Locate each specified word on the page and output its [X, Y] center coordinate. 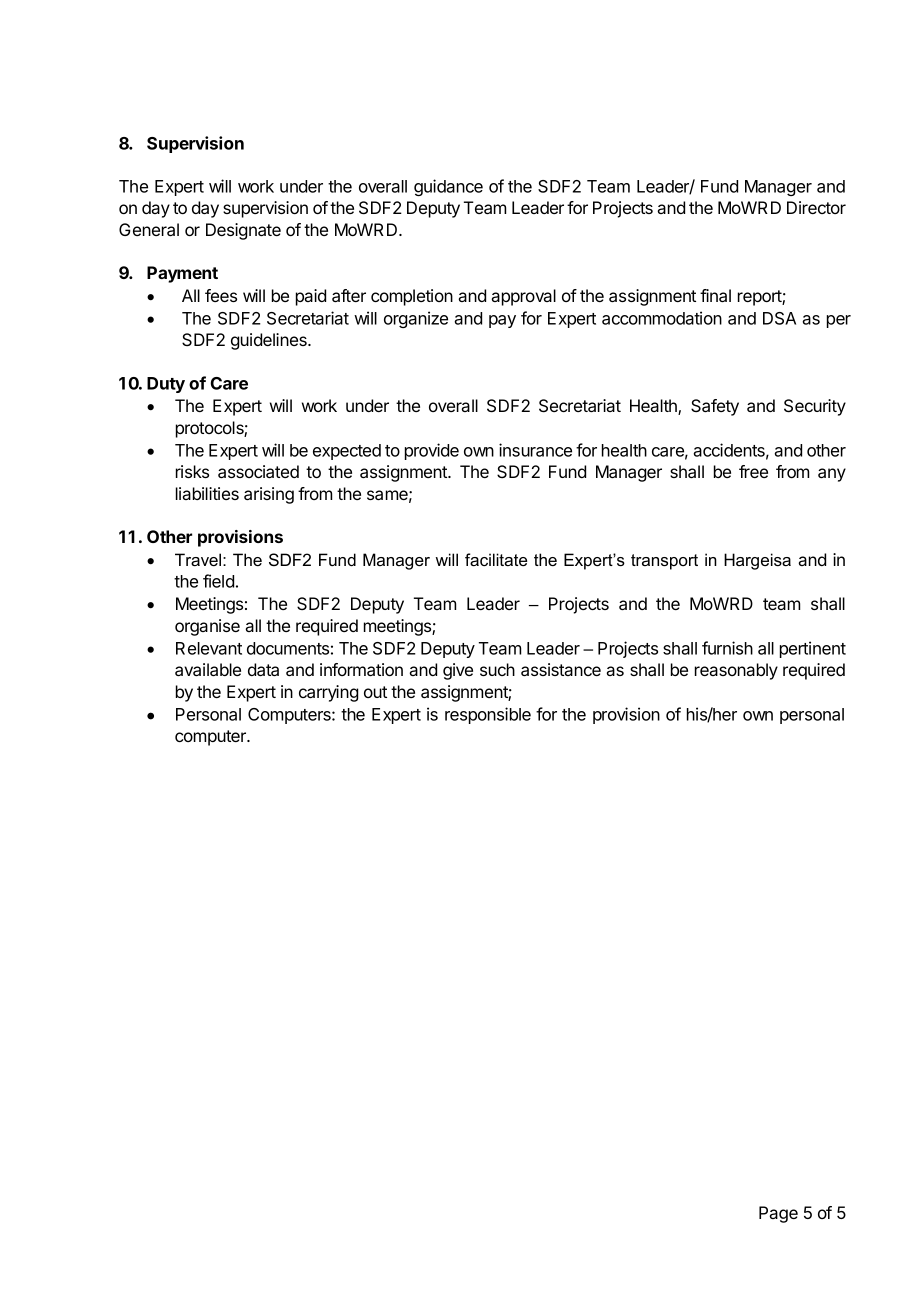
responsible [488, 715]
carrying [328, 693]
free [753, 471]
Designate [243, 231]
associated [258, 471]
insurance [535, 450]
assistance [561, 669]
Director [816, 207]
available [208, 669]
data [263, 669]
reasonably [736, 671]
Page [778, 1214]
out [375, 692]
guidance [448, 187]
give [458, 671]
